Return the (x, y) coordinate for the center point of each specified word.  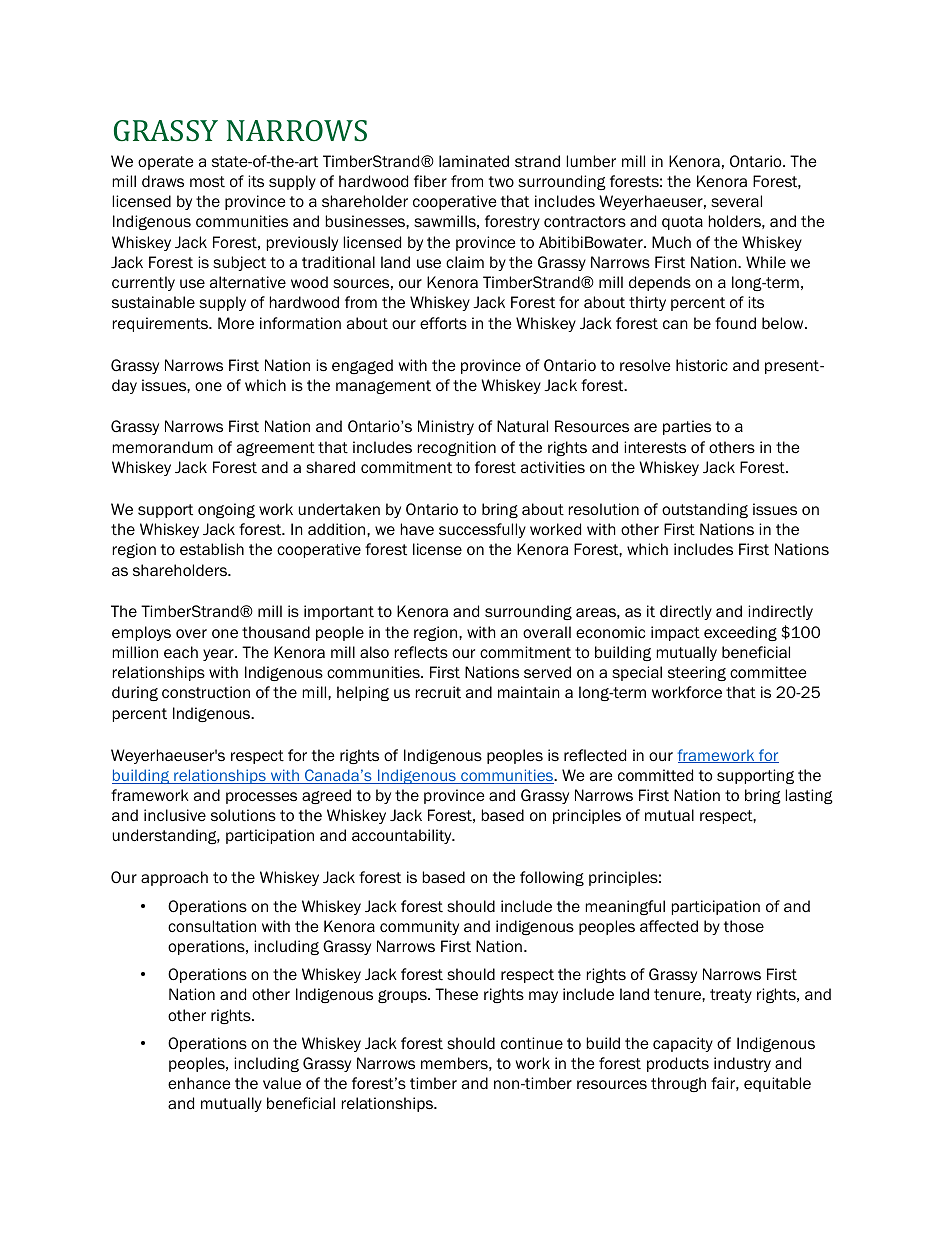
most (207, 182)
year (219, 655)
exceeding (740, 633)
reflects (421, 652)
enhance (199, 1083)
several (736, 201)
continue (532, 1043)
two (501, 182)
